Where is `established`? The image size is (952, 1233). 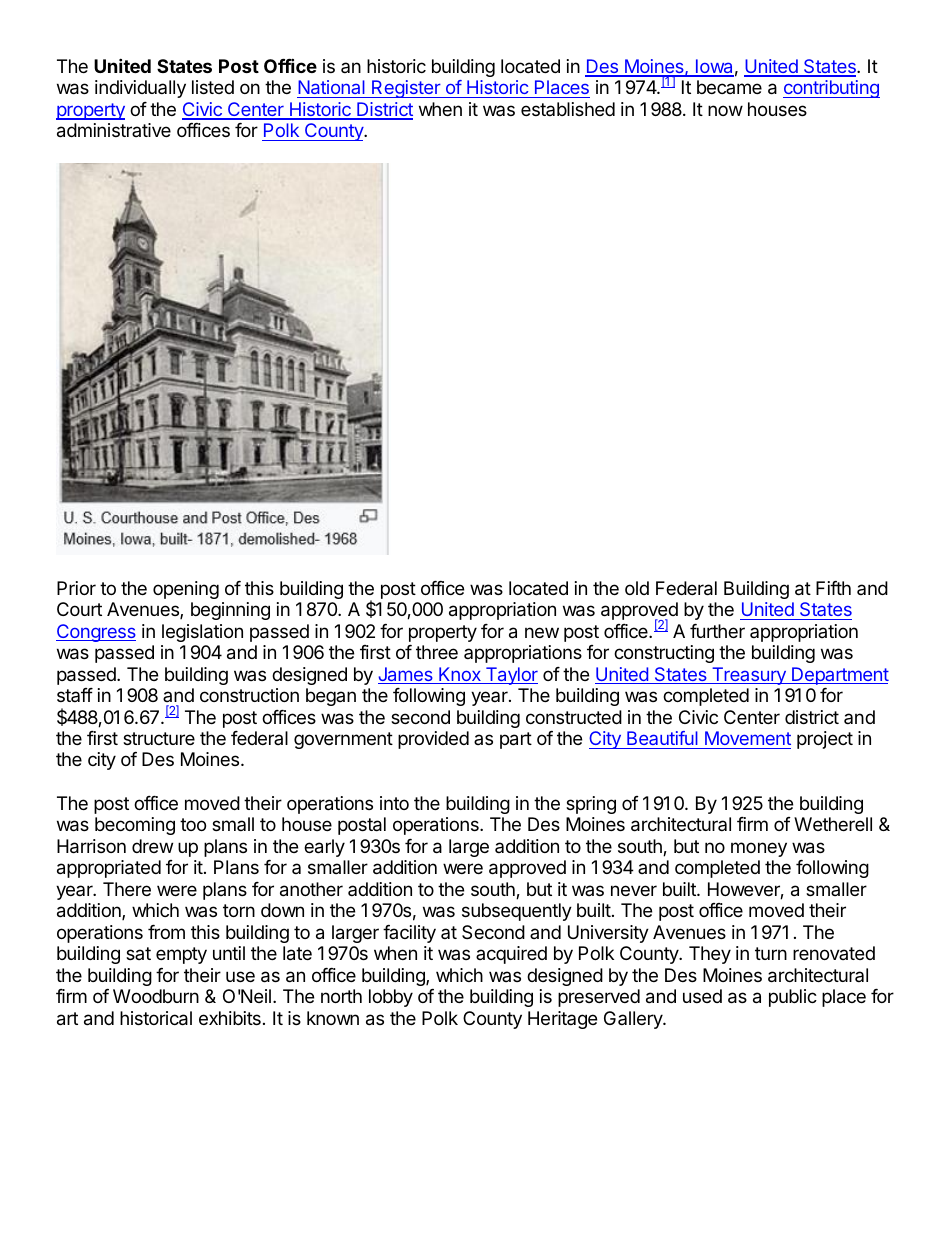 established is located at coordinates (568, 109).
